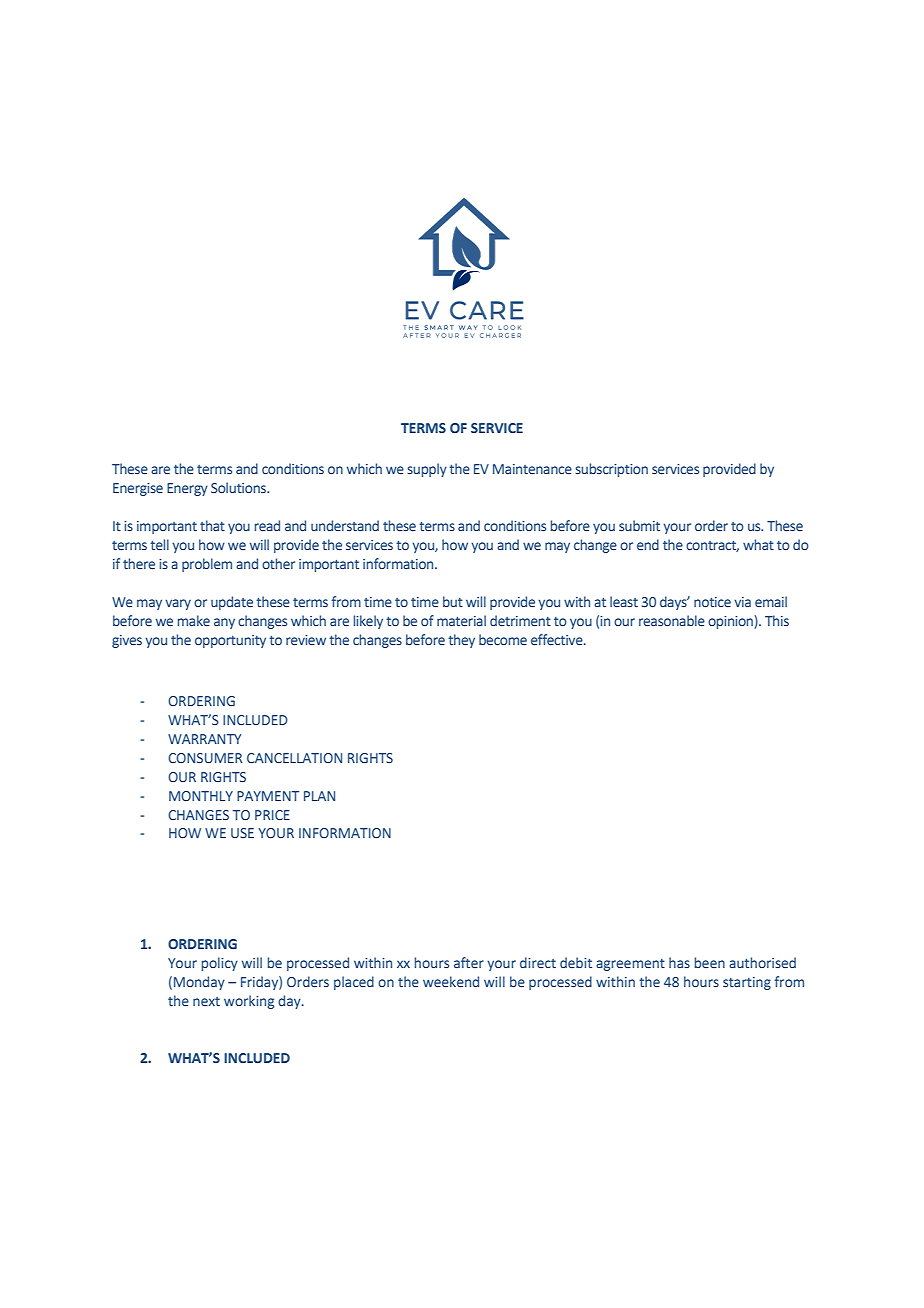 The width and height of the screenshot is (924, 1308). Describe the element at coordinates (427, 470) in the screenshot. I see `supply` at that location.
